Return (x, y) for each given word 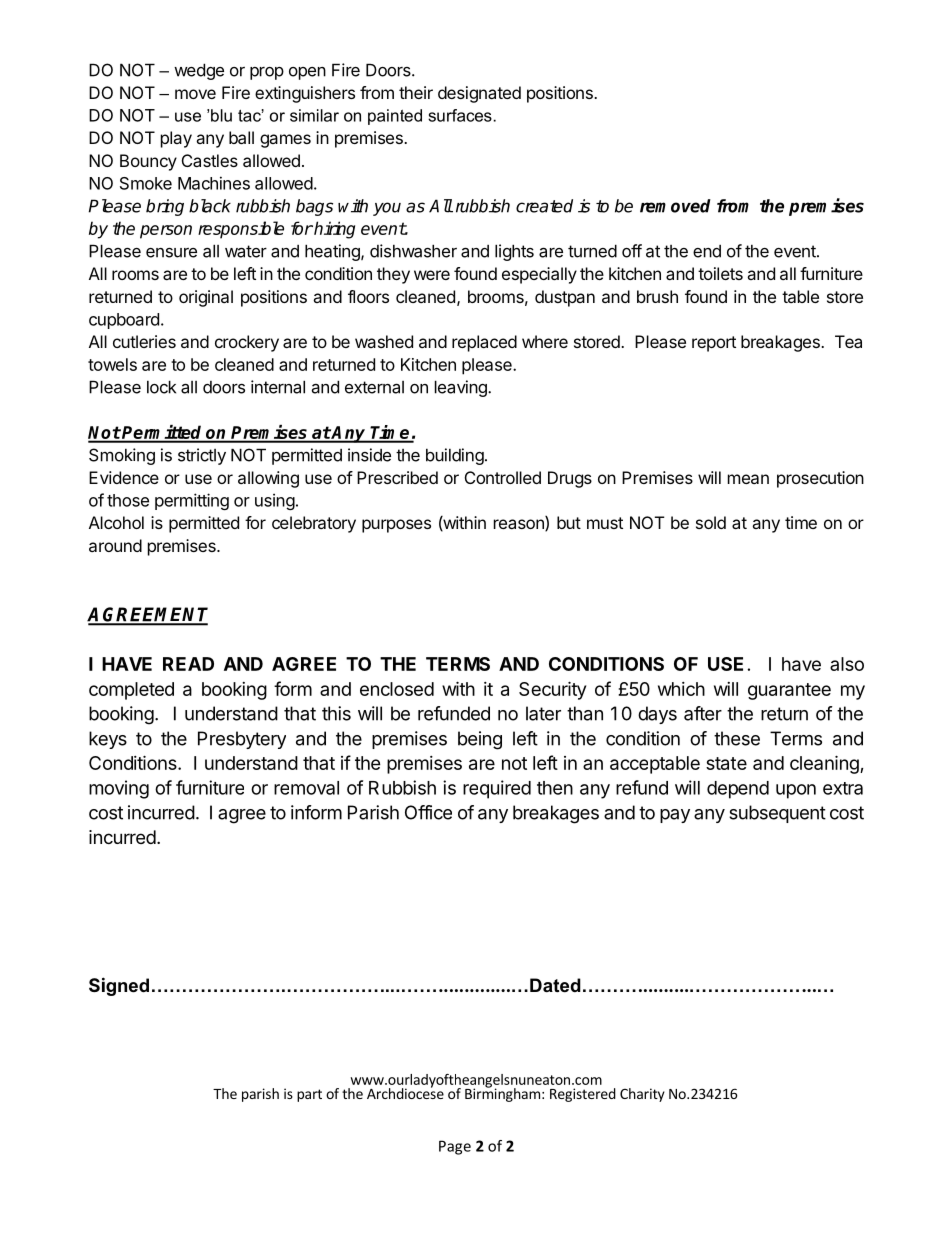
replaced (484, 343)
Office (428, 812)
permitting (192, 501)
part (309, 1095)
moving (119, 789)
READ (188, 664)
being (480, 740)
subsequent (777, 814)
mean (748, 479)
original (206, 298)
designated (479, 94)
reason (520, 525)
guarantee (789, 691)
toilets (720, 273)
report (714, 344)
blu (221, 115)
